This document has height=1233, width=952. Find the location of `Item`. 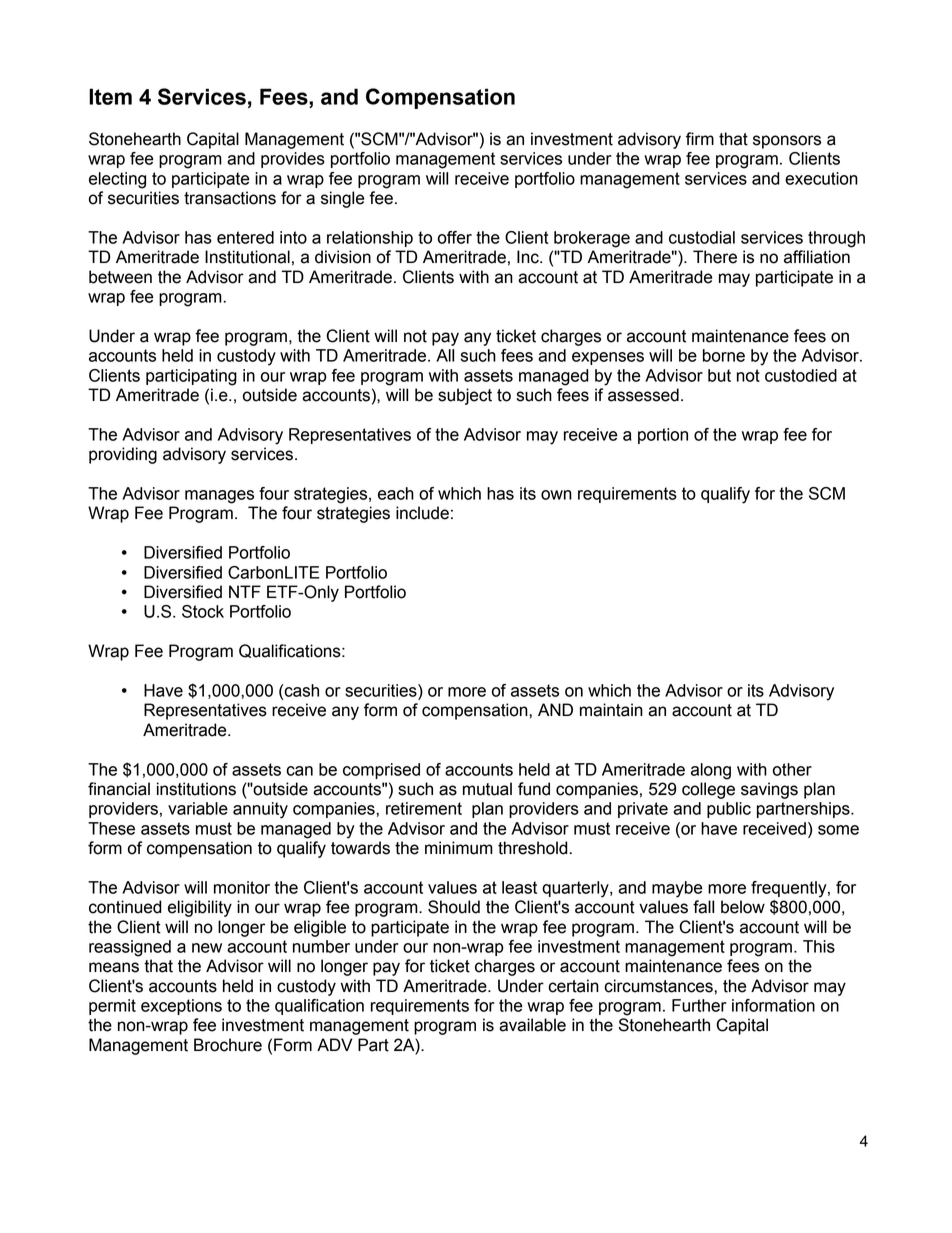

Item is located at coordinates (110, 96).
